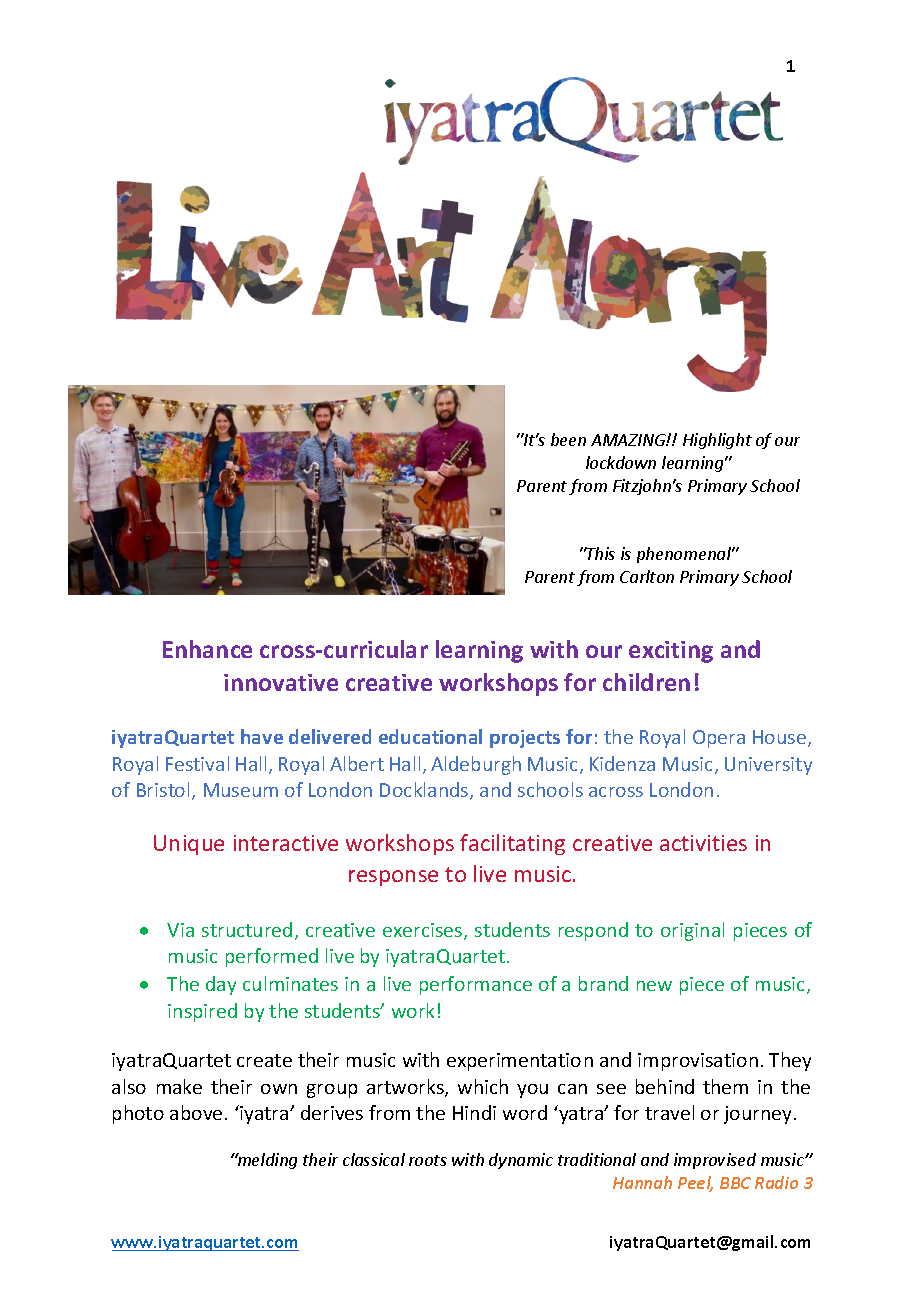  What do you see at coordinates (266, 1161) in the document?
I see `melding` at bounding box center [266, 1161].
